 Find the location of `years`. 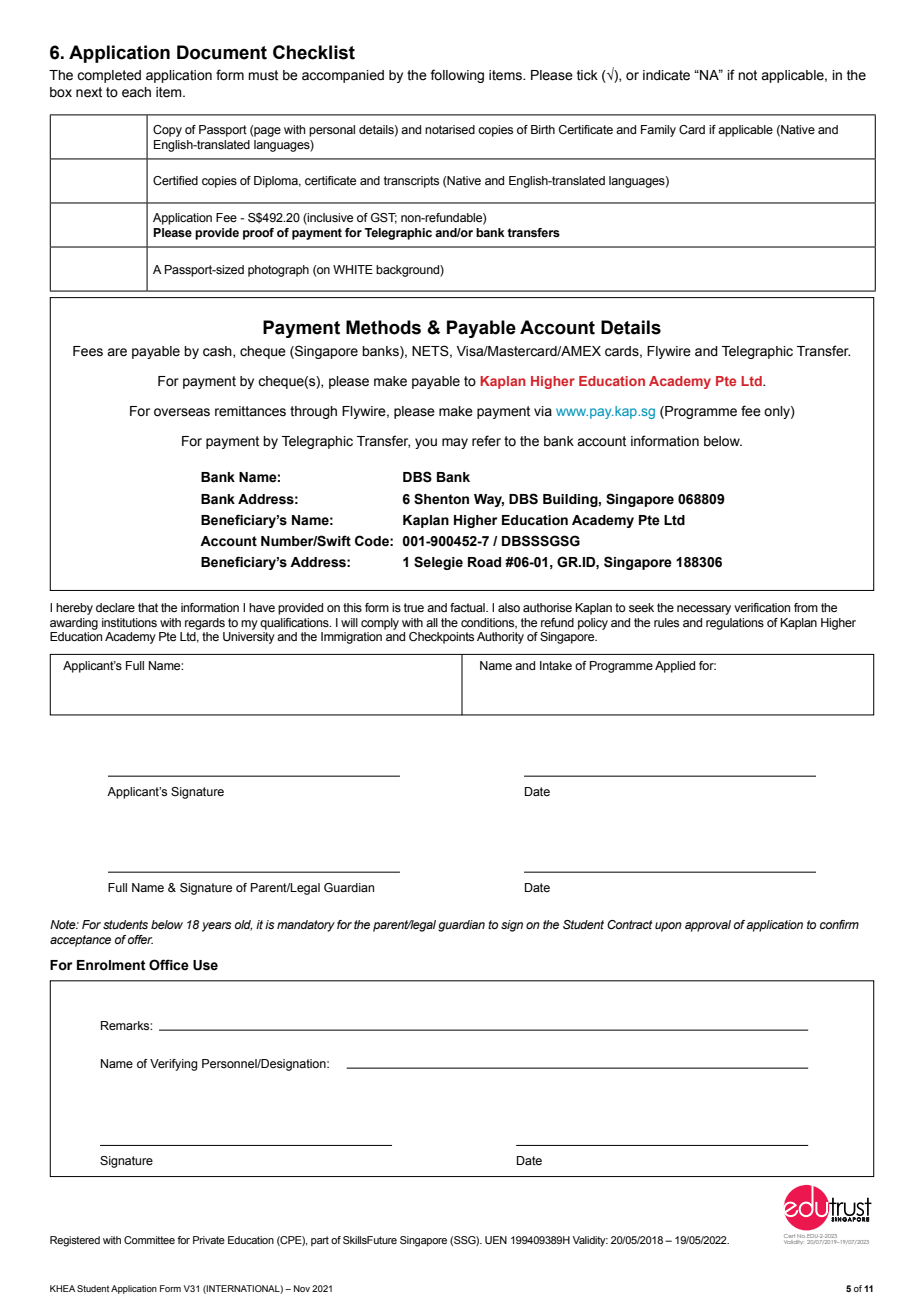

years is located at coordinates (217, 927).
